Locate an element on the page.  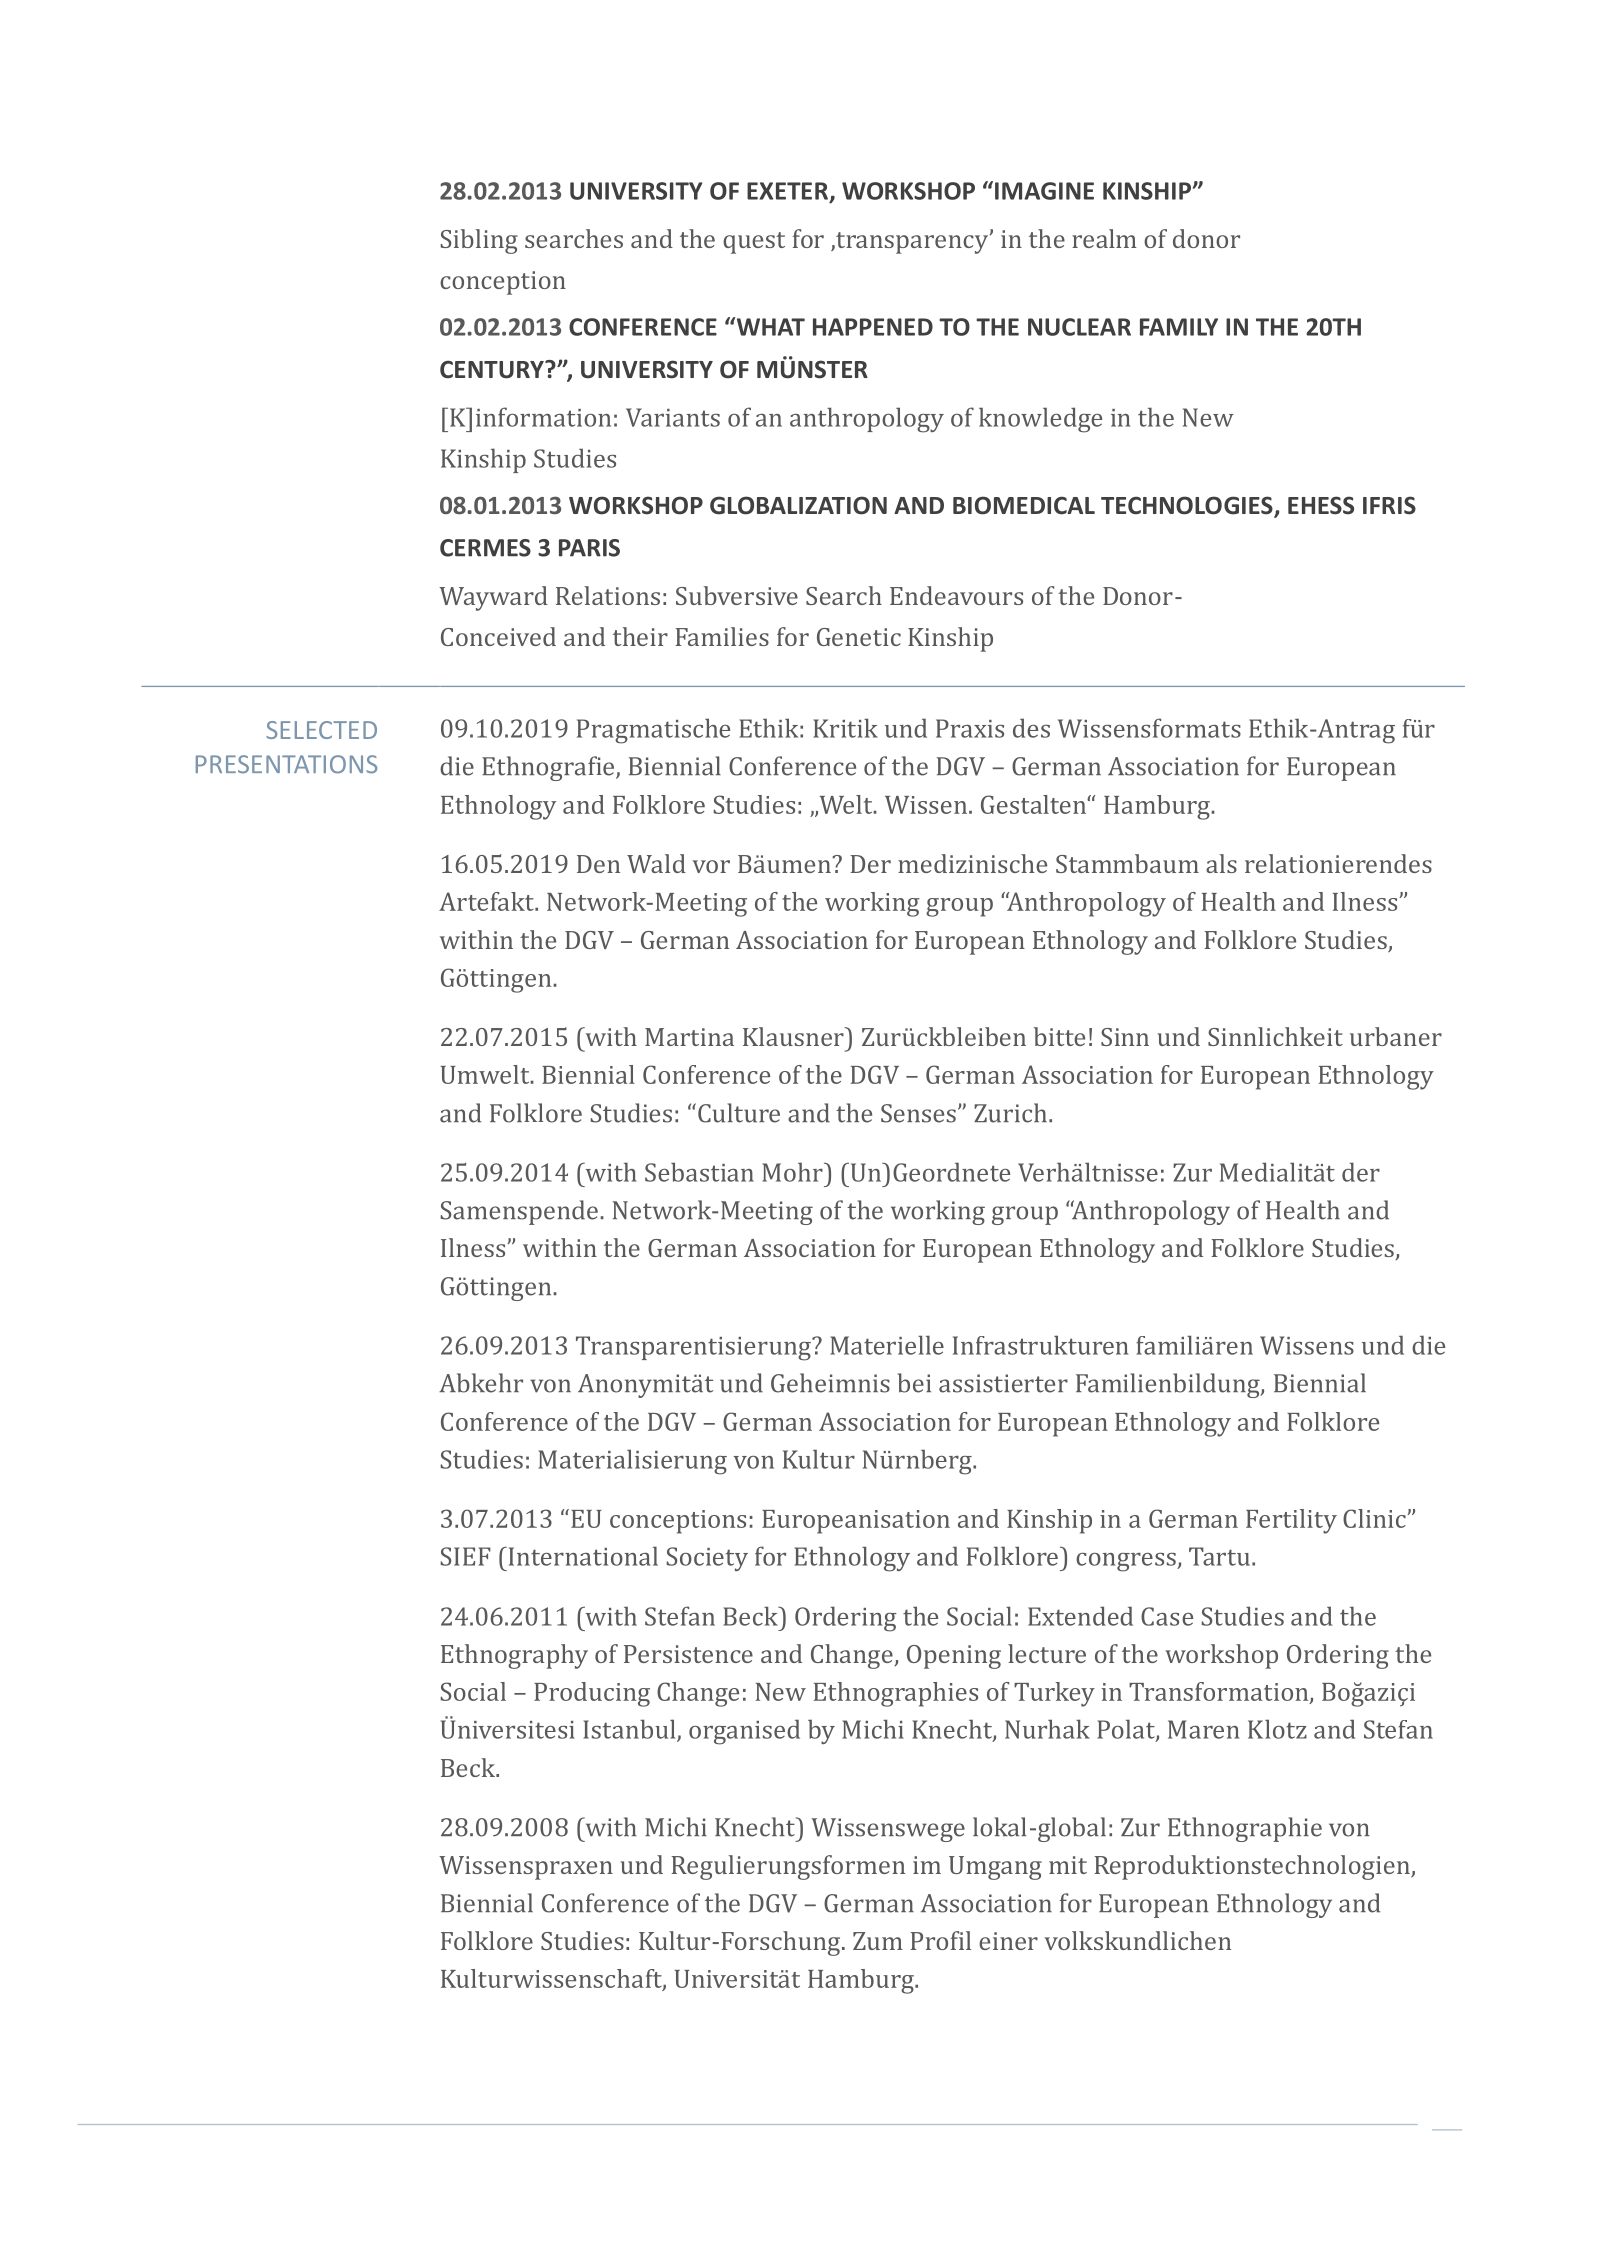
rnberg is located at coordinates (934, 1462).
